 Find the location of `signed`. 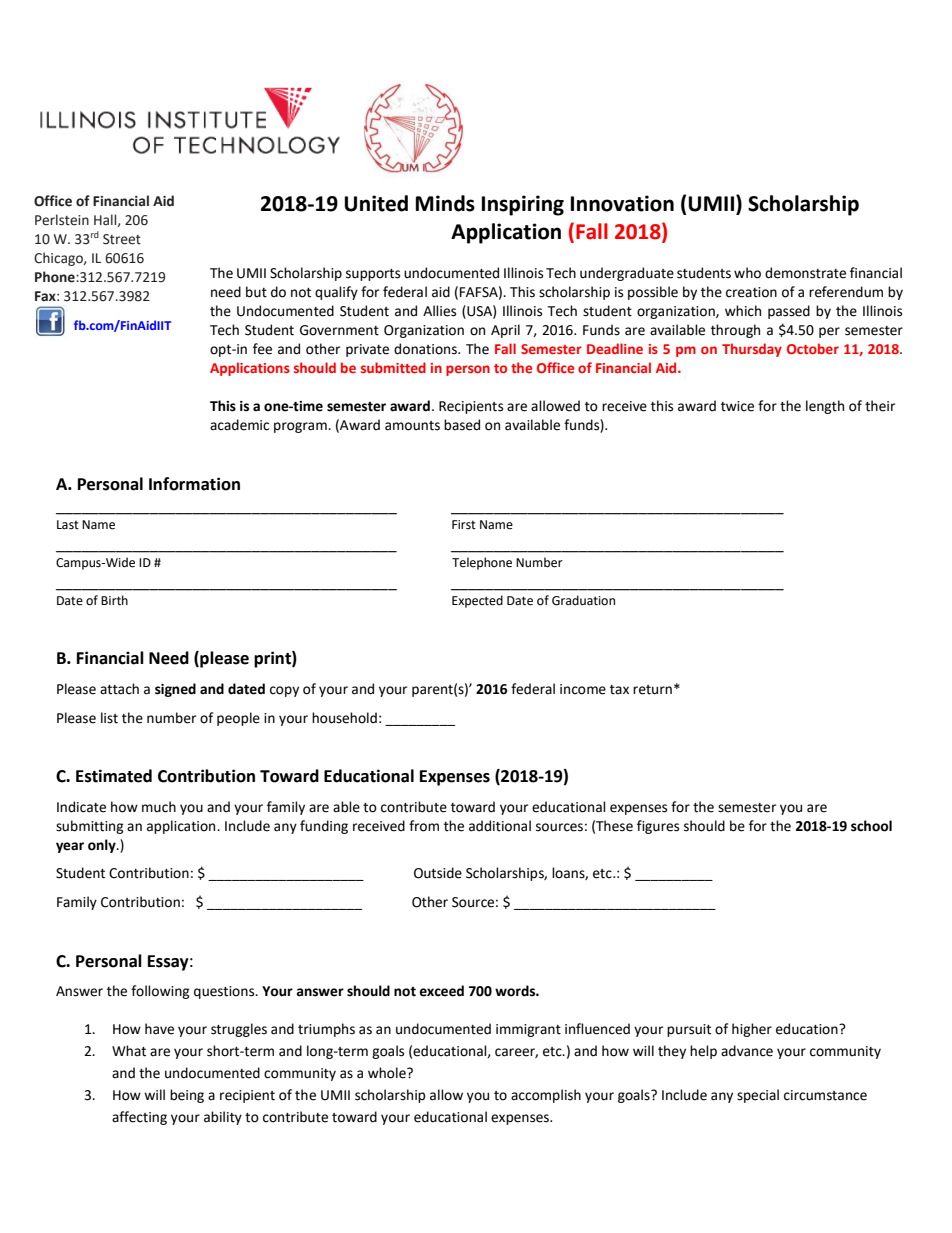

signed is located at coordinates (175, 690).
